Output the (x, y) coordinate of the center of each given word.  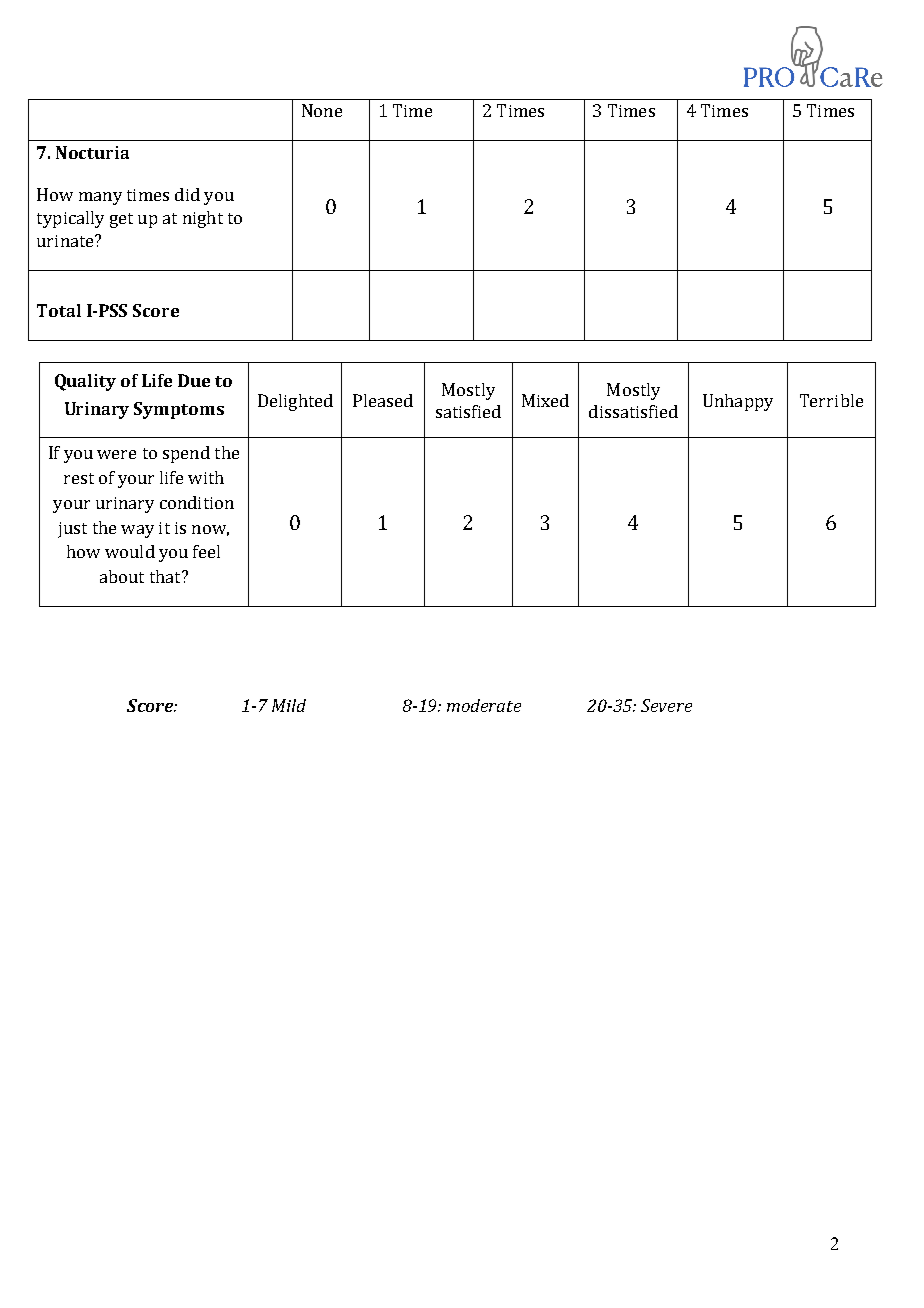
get (121, 220)
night (203, 219)
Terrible (831, 400)
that (166, 576)
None (322, 110)
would (130, 551)
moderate (484, 705)
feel (206, 551)
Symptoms (179, 410)
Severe (666, 705)
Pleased (383, 400)
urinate (66, 241)
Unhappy (738, 402)
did (187, 194)
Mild (289, 705)
